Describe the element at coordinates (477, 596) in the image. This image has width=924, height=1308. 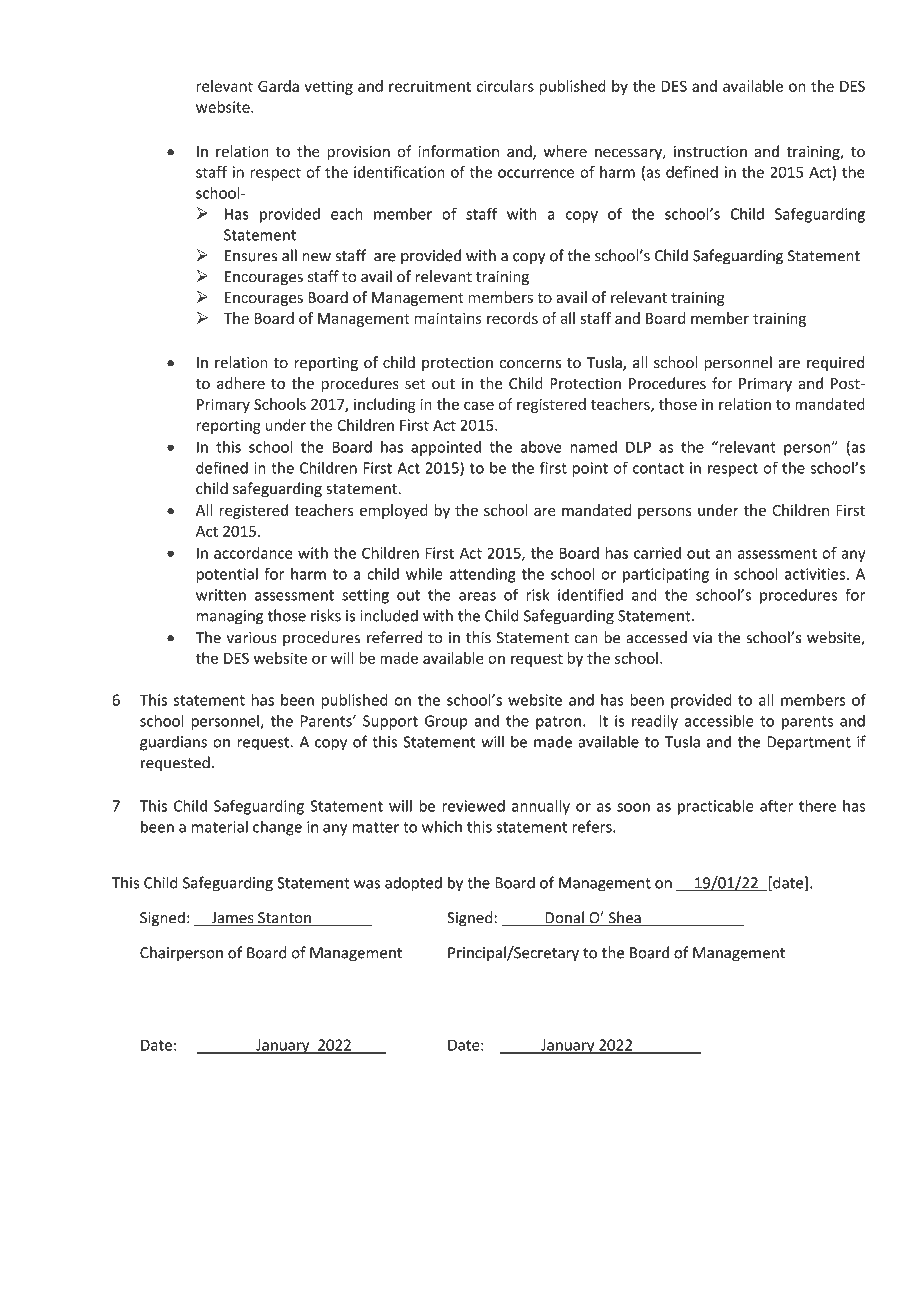
I see `areas` at that location.
